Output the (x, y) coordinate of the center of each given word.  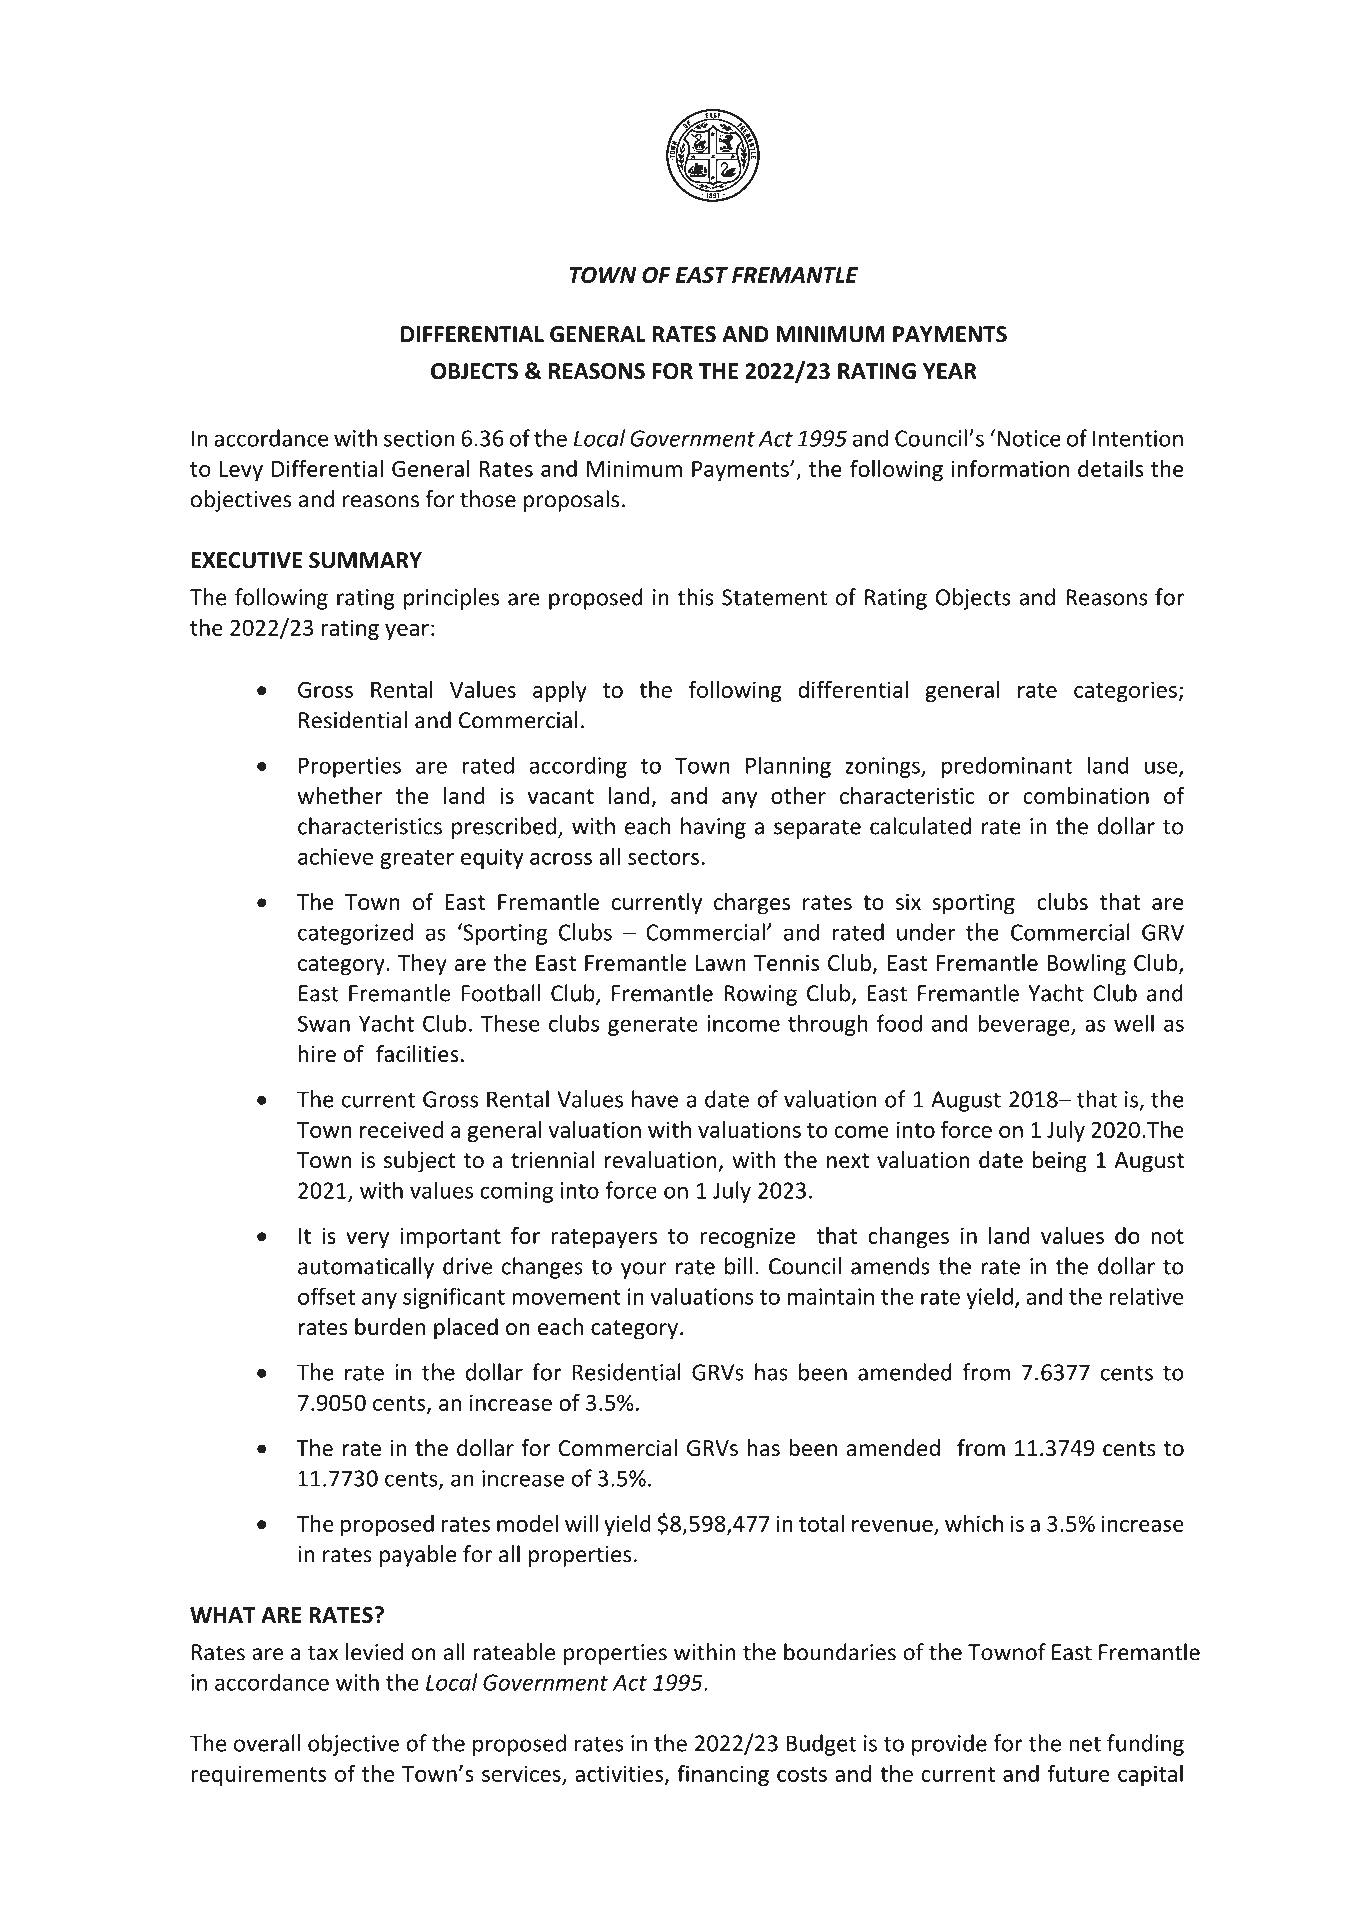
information (1010, 468)
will (581, 1523)
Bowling (1086, 965)
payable (418, 1556)
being (1060, 1162)
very (367, 1240)
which (974, 1523)
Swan (324, 1023)
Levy (241, 471)
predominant (1007, 767)
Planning (788, 767)
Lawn (721, 963)
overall (267, 1743)
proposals (571, 501)
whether (340, 795)
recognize (747, 1238)
